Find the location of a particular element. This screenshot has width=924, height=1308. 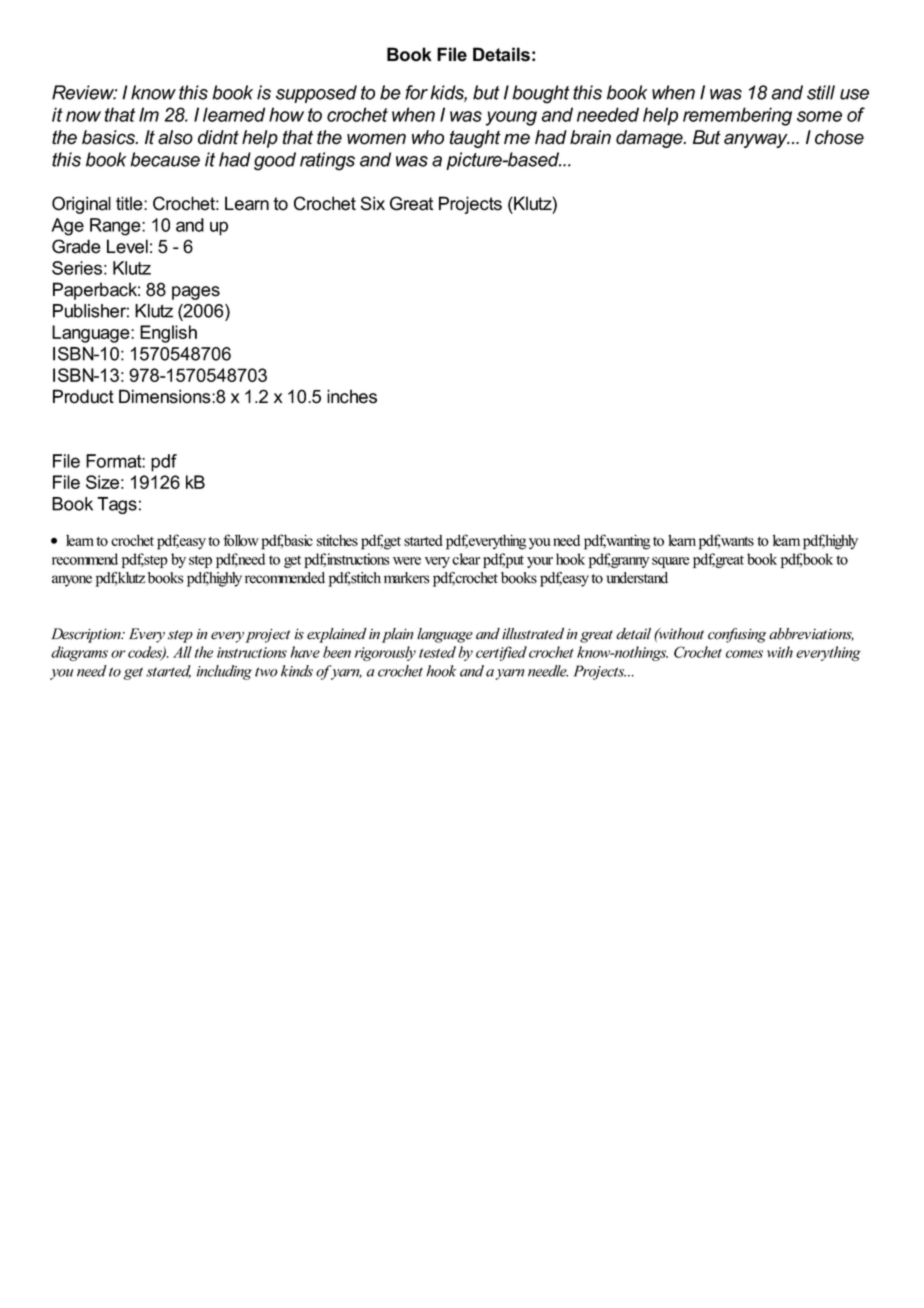

Tags is located at coordinates (117, 505).
